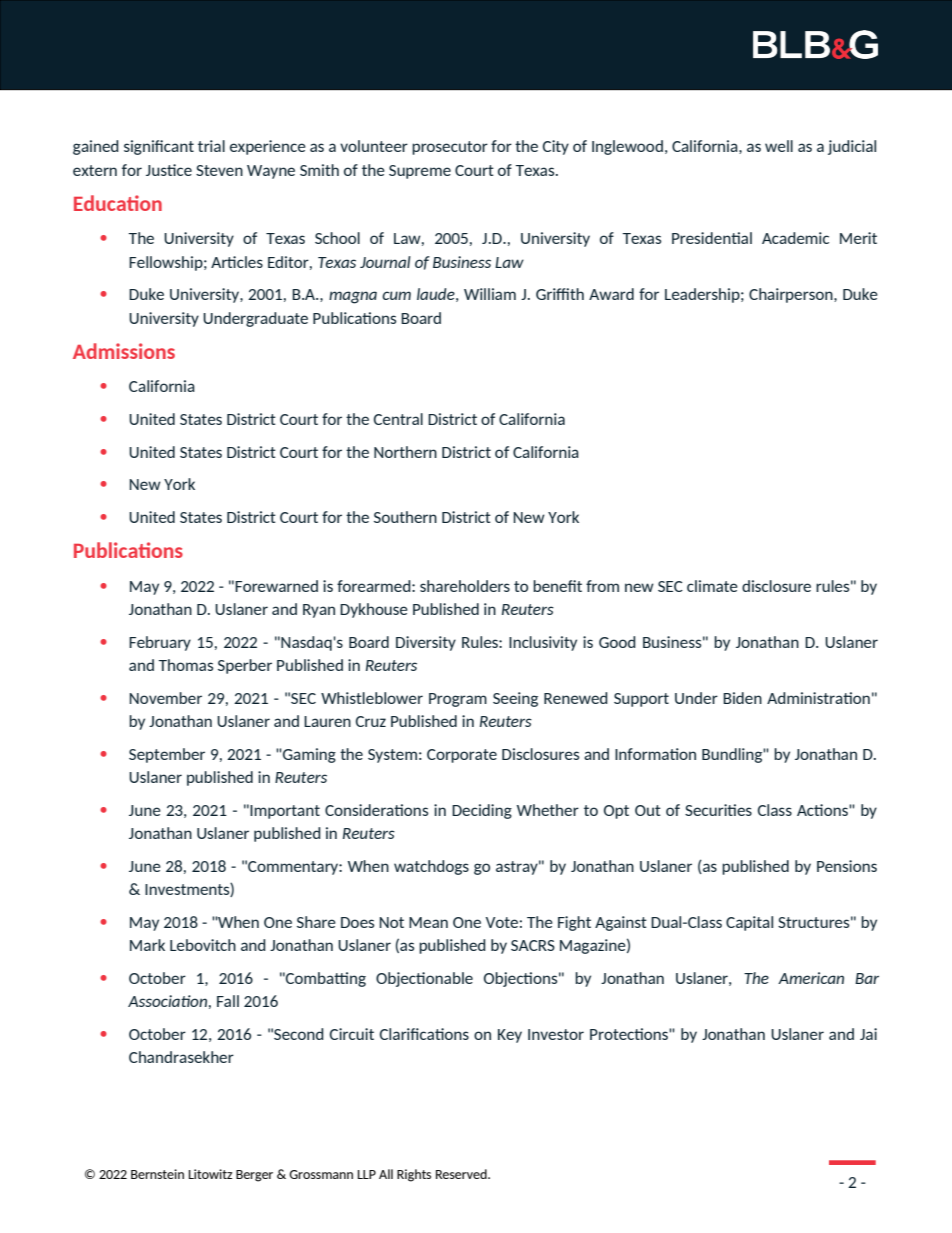 The height and width of the screenshot is (1233, 952). What do you see at coordinates (779, 146) in the screenshot?
I see `well` at bounding box center [779, 146].
